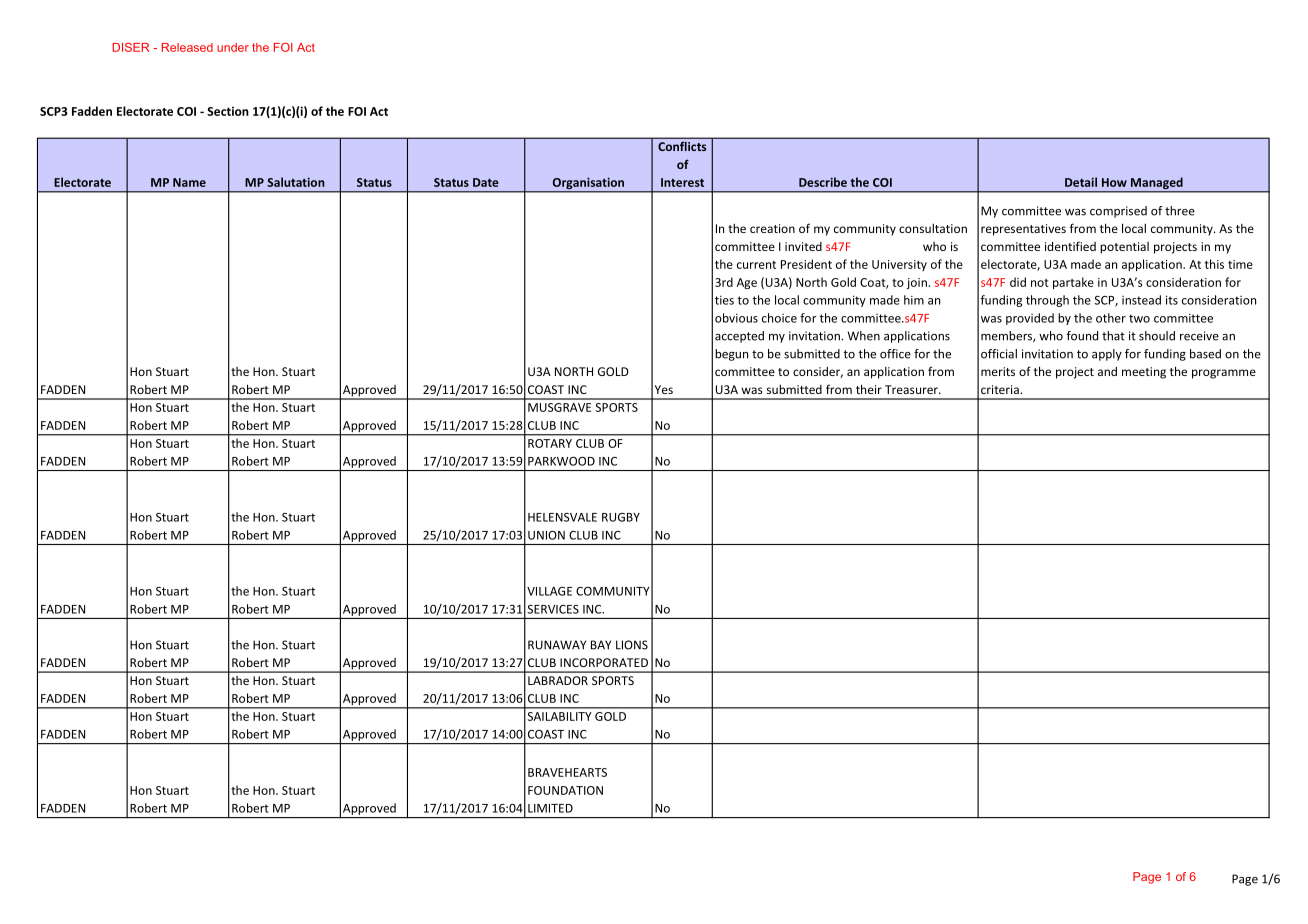 The image size is (1308, 924). I want to click on LIMITED, so click(550, 808).
